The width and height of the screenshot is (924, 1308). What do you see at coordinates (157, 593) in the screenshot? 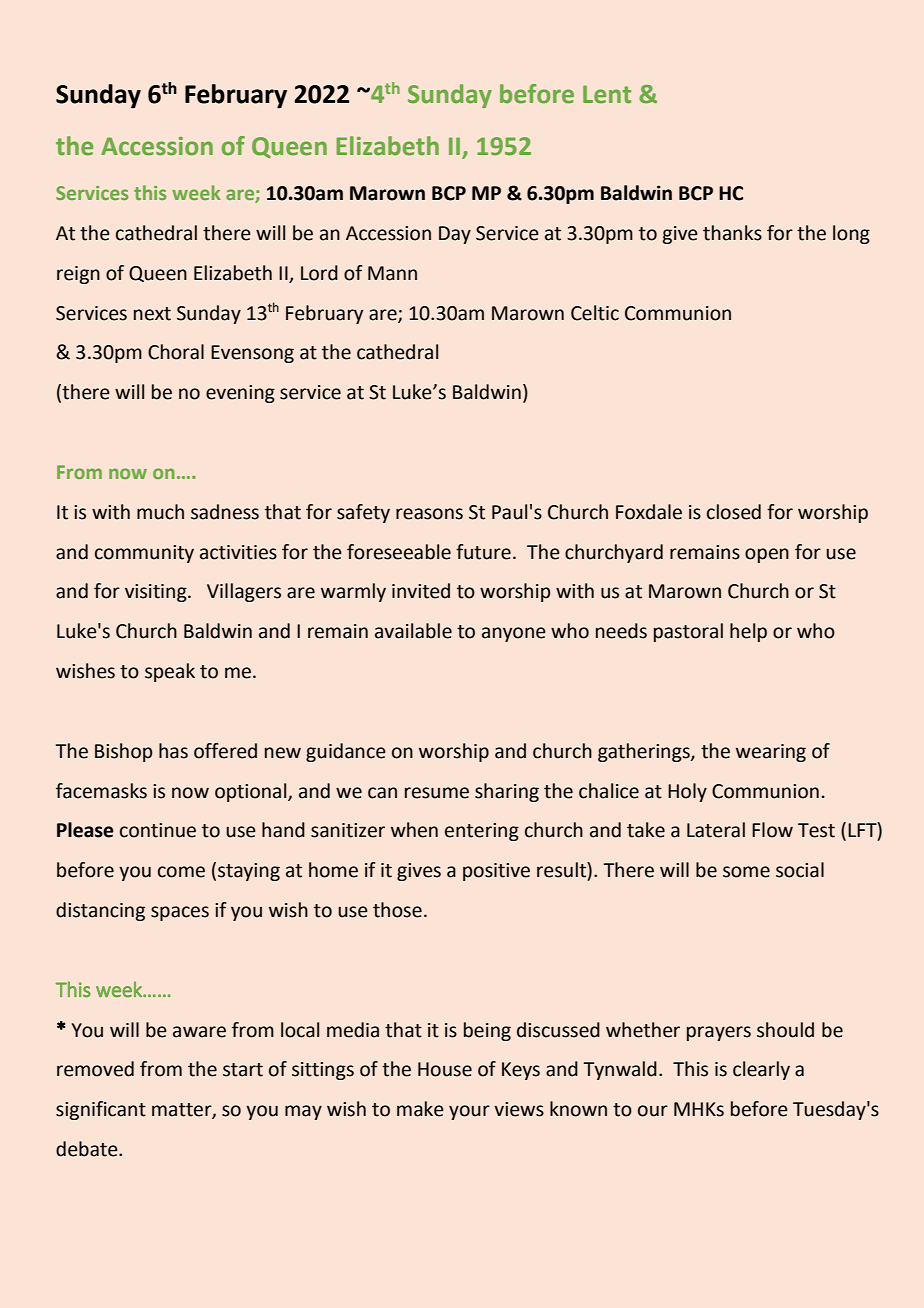
I see `visiting` at bounding box center [157, 593].
